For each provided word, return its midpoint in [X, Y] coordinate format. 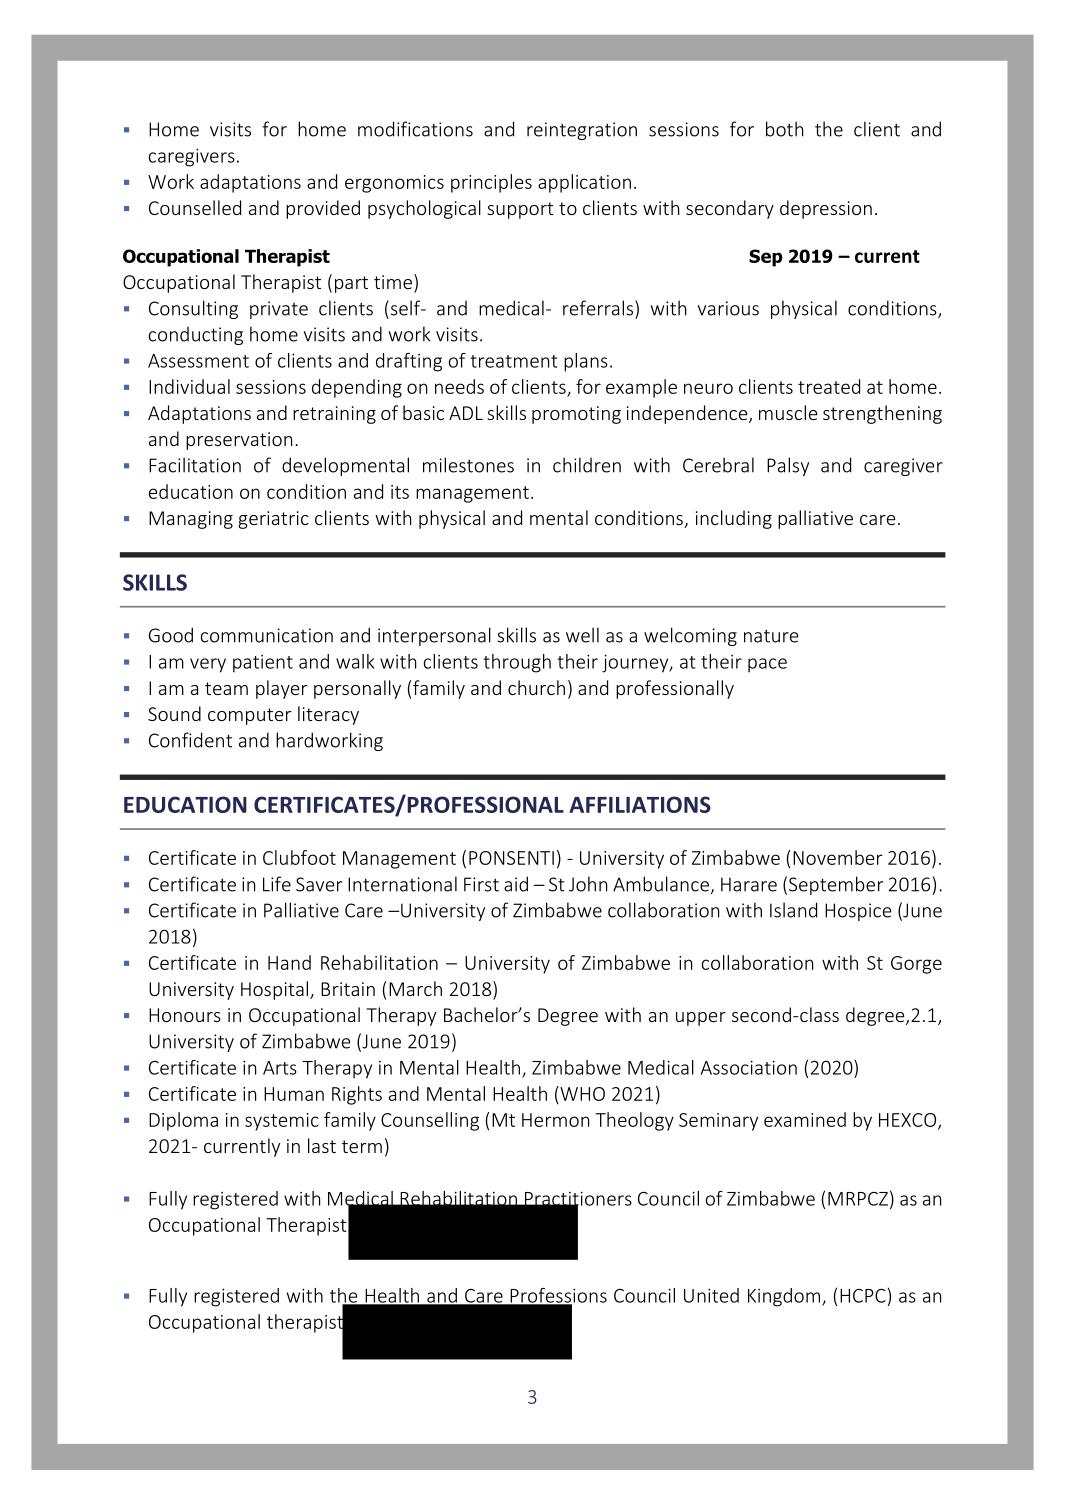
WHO [581, 1093]
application [584, 183]
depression [826, 209]
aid [516, 884]
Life [277, 884]
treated [829, 386]
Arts [280, 1068]
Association [749, 1067]
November [838, 857]
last [322, 1145]
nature [771, 636]
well [582, 635]
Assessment [198, 361]
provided [323, 209]
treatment [514, 361]
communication [267, 635]
